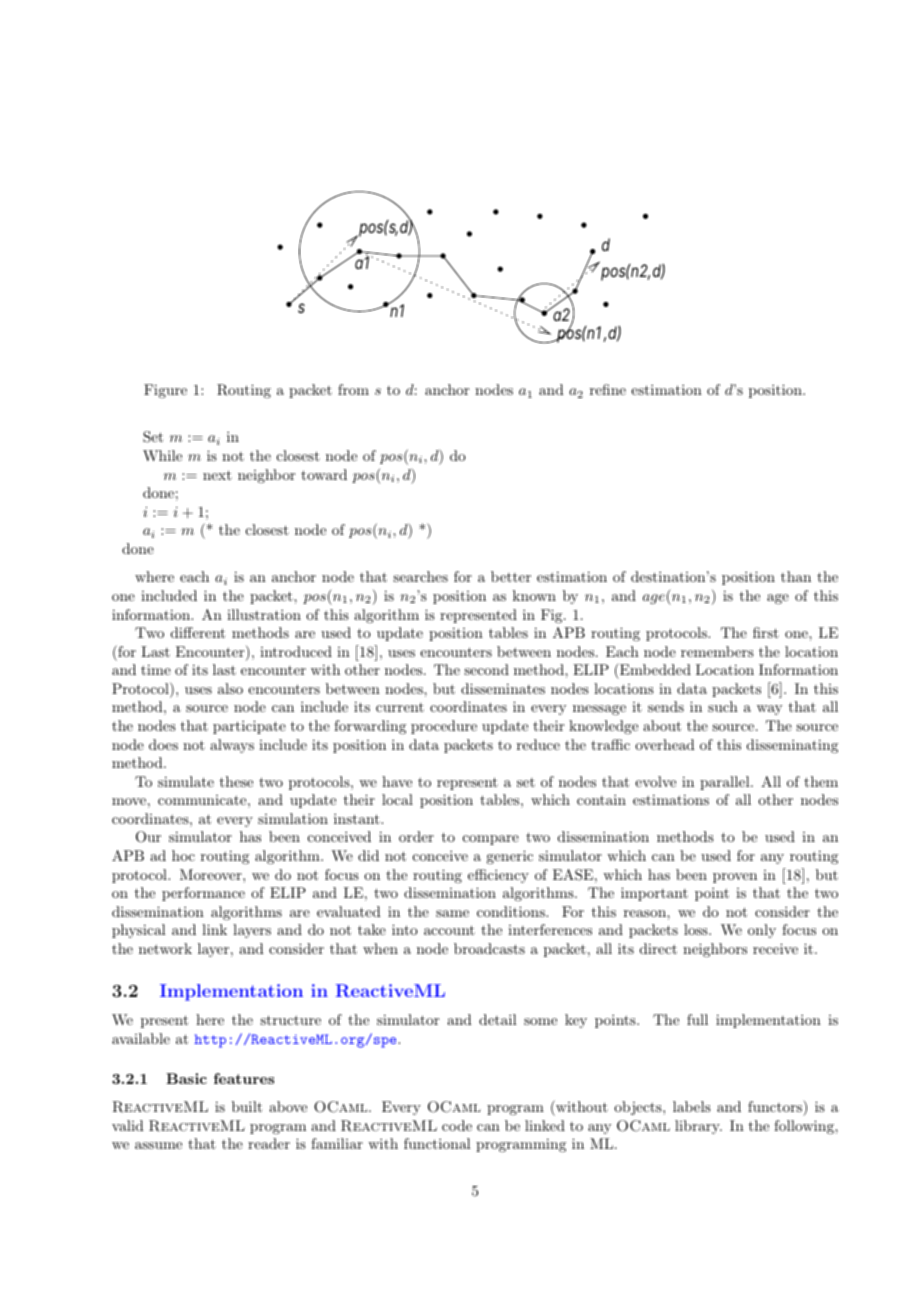  I want to click on refine, so click(608, 389).
